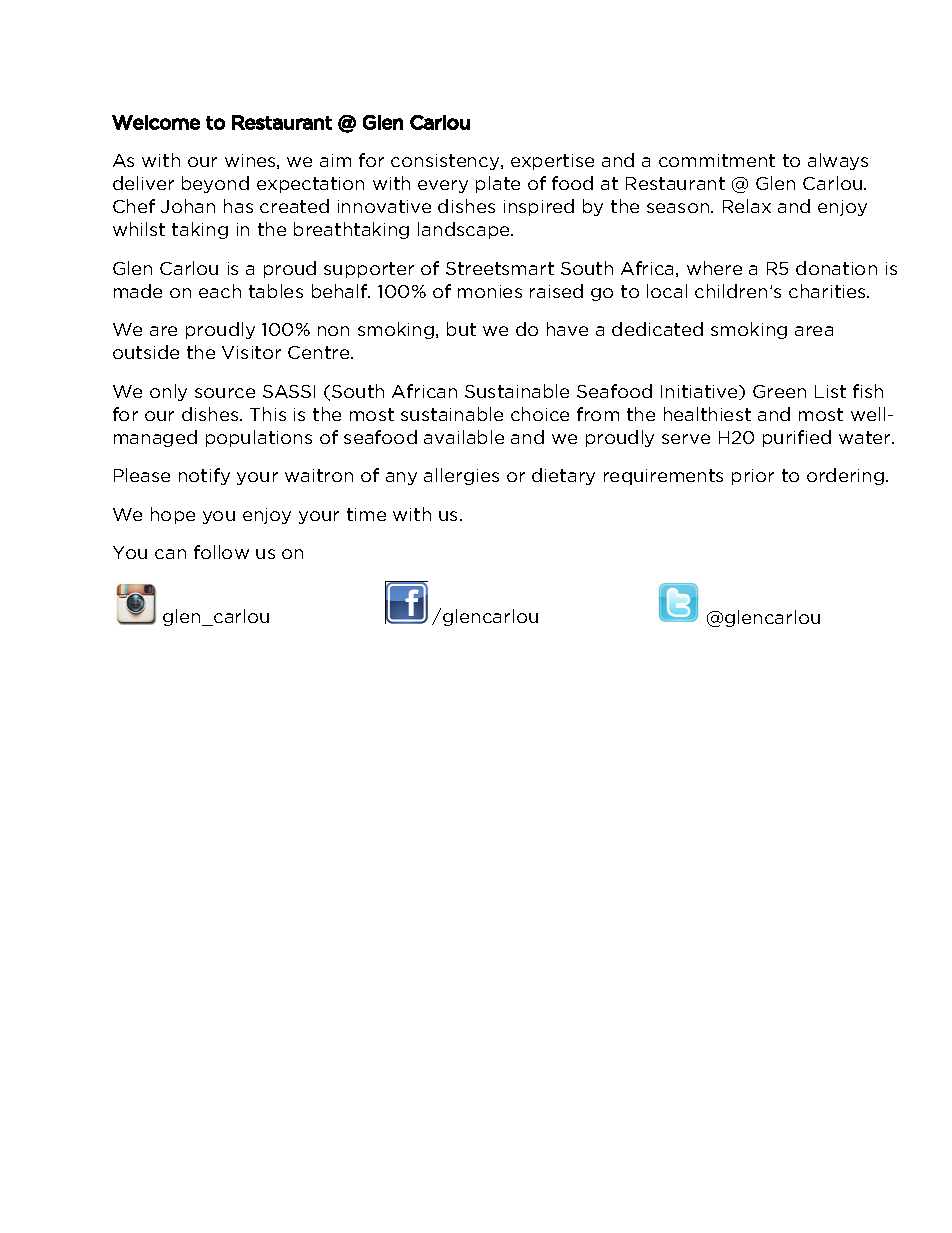 Image resolution: width=952 pixels, height=1233 pixels. I want to click on commitment, so click(717, 160).
